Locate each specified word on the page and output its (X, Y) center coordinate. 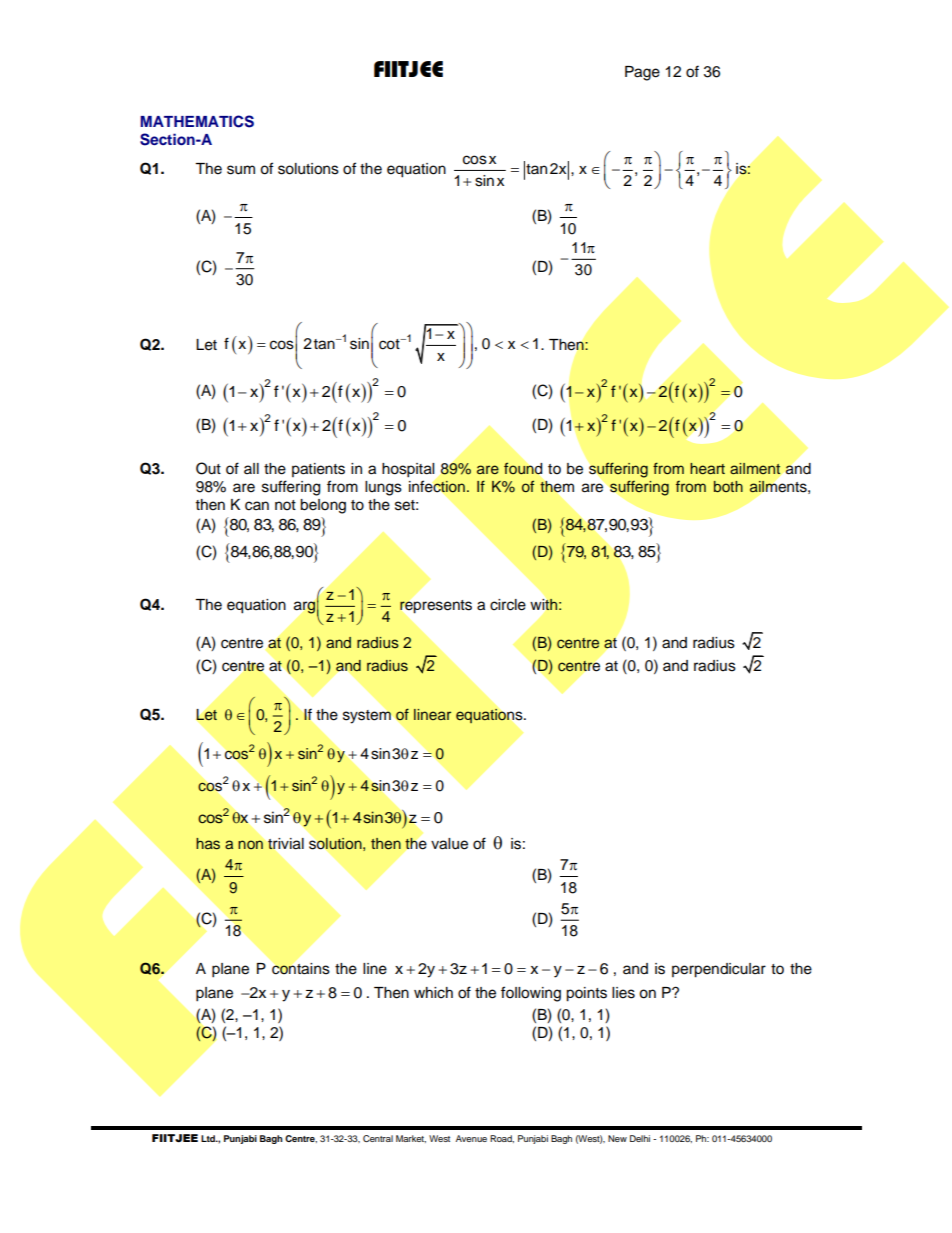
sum (241, 170)
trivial (286, 844)
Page (642, 73)
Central (378, 1138)
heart (707, 468)
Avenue (471, 1138)
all (251, 468)
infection (438, 486)
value (449, 844)
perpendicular (719, 970)
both (728, 486)
